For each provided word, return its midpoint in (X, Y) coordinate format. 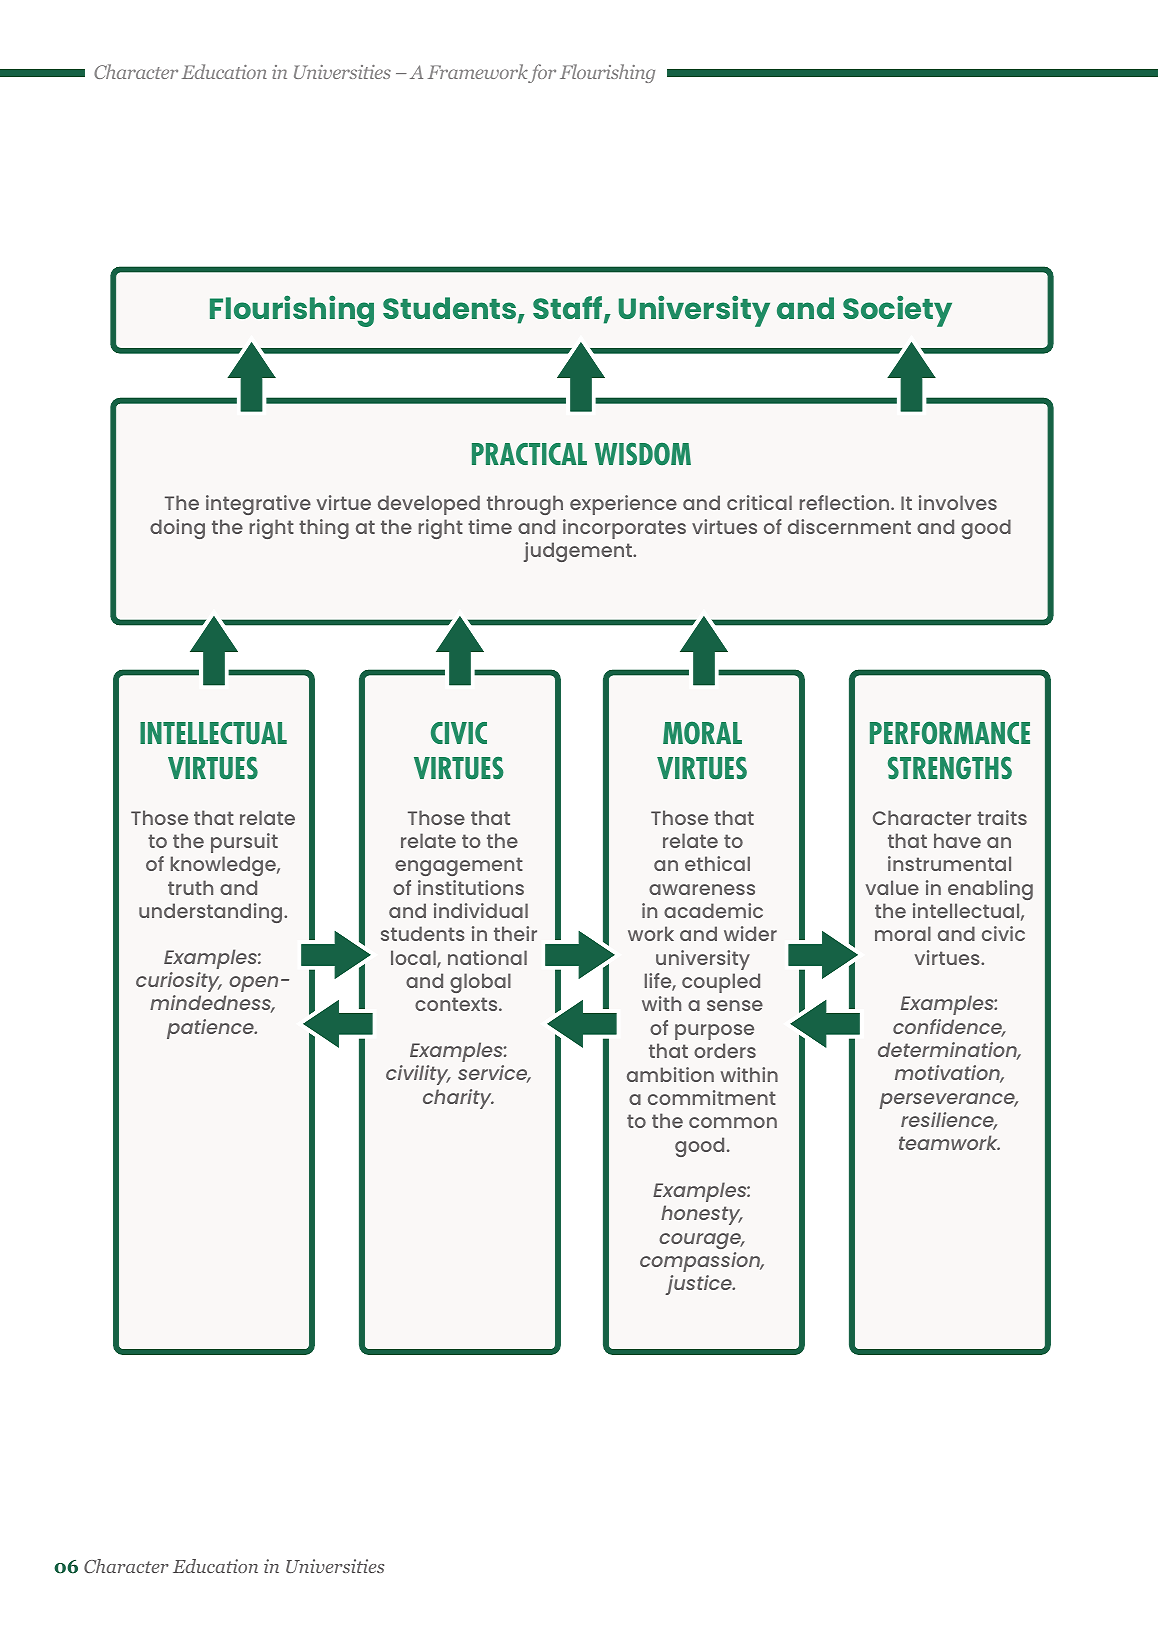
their (515, 933)
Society (897, 311)
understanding (212, 913)
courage (701, 1241)
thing (324, 529)
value (892, 887)
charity (458, 1099)
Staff (569, 309)
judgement (579, 552)
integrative (258, 505)
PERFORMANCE (950, 733)
